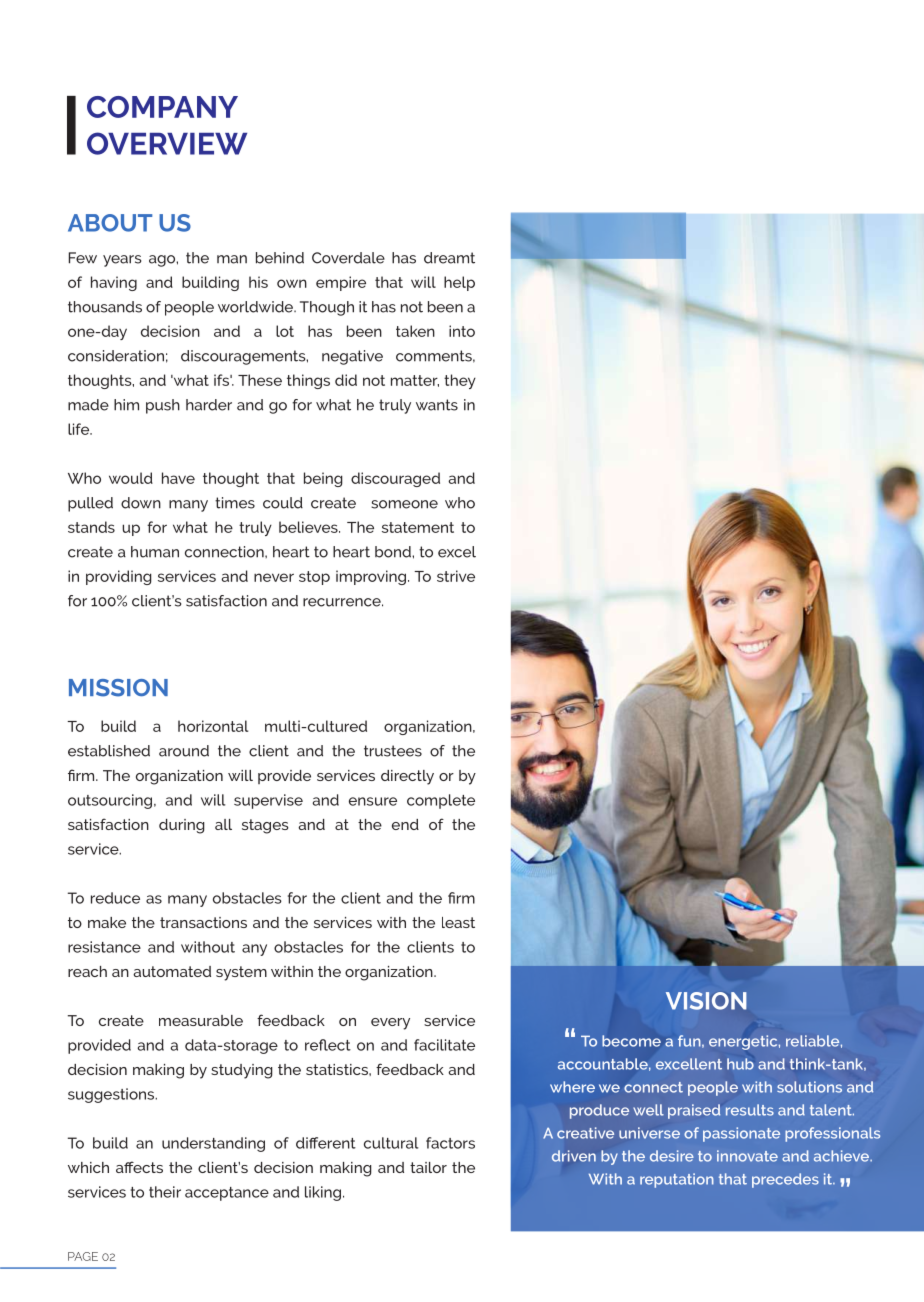  Describe the element at coordinates (460, 381) in the page. I see `they` at that location.
